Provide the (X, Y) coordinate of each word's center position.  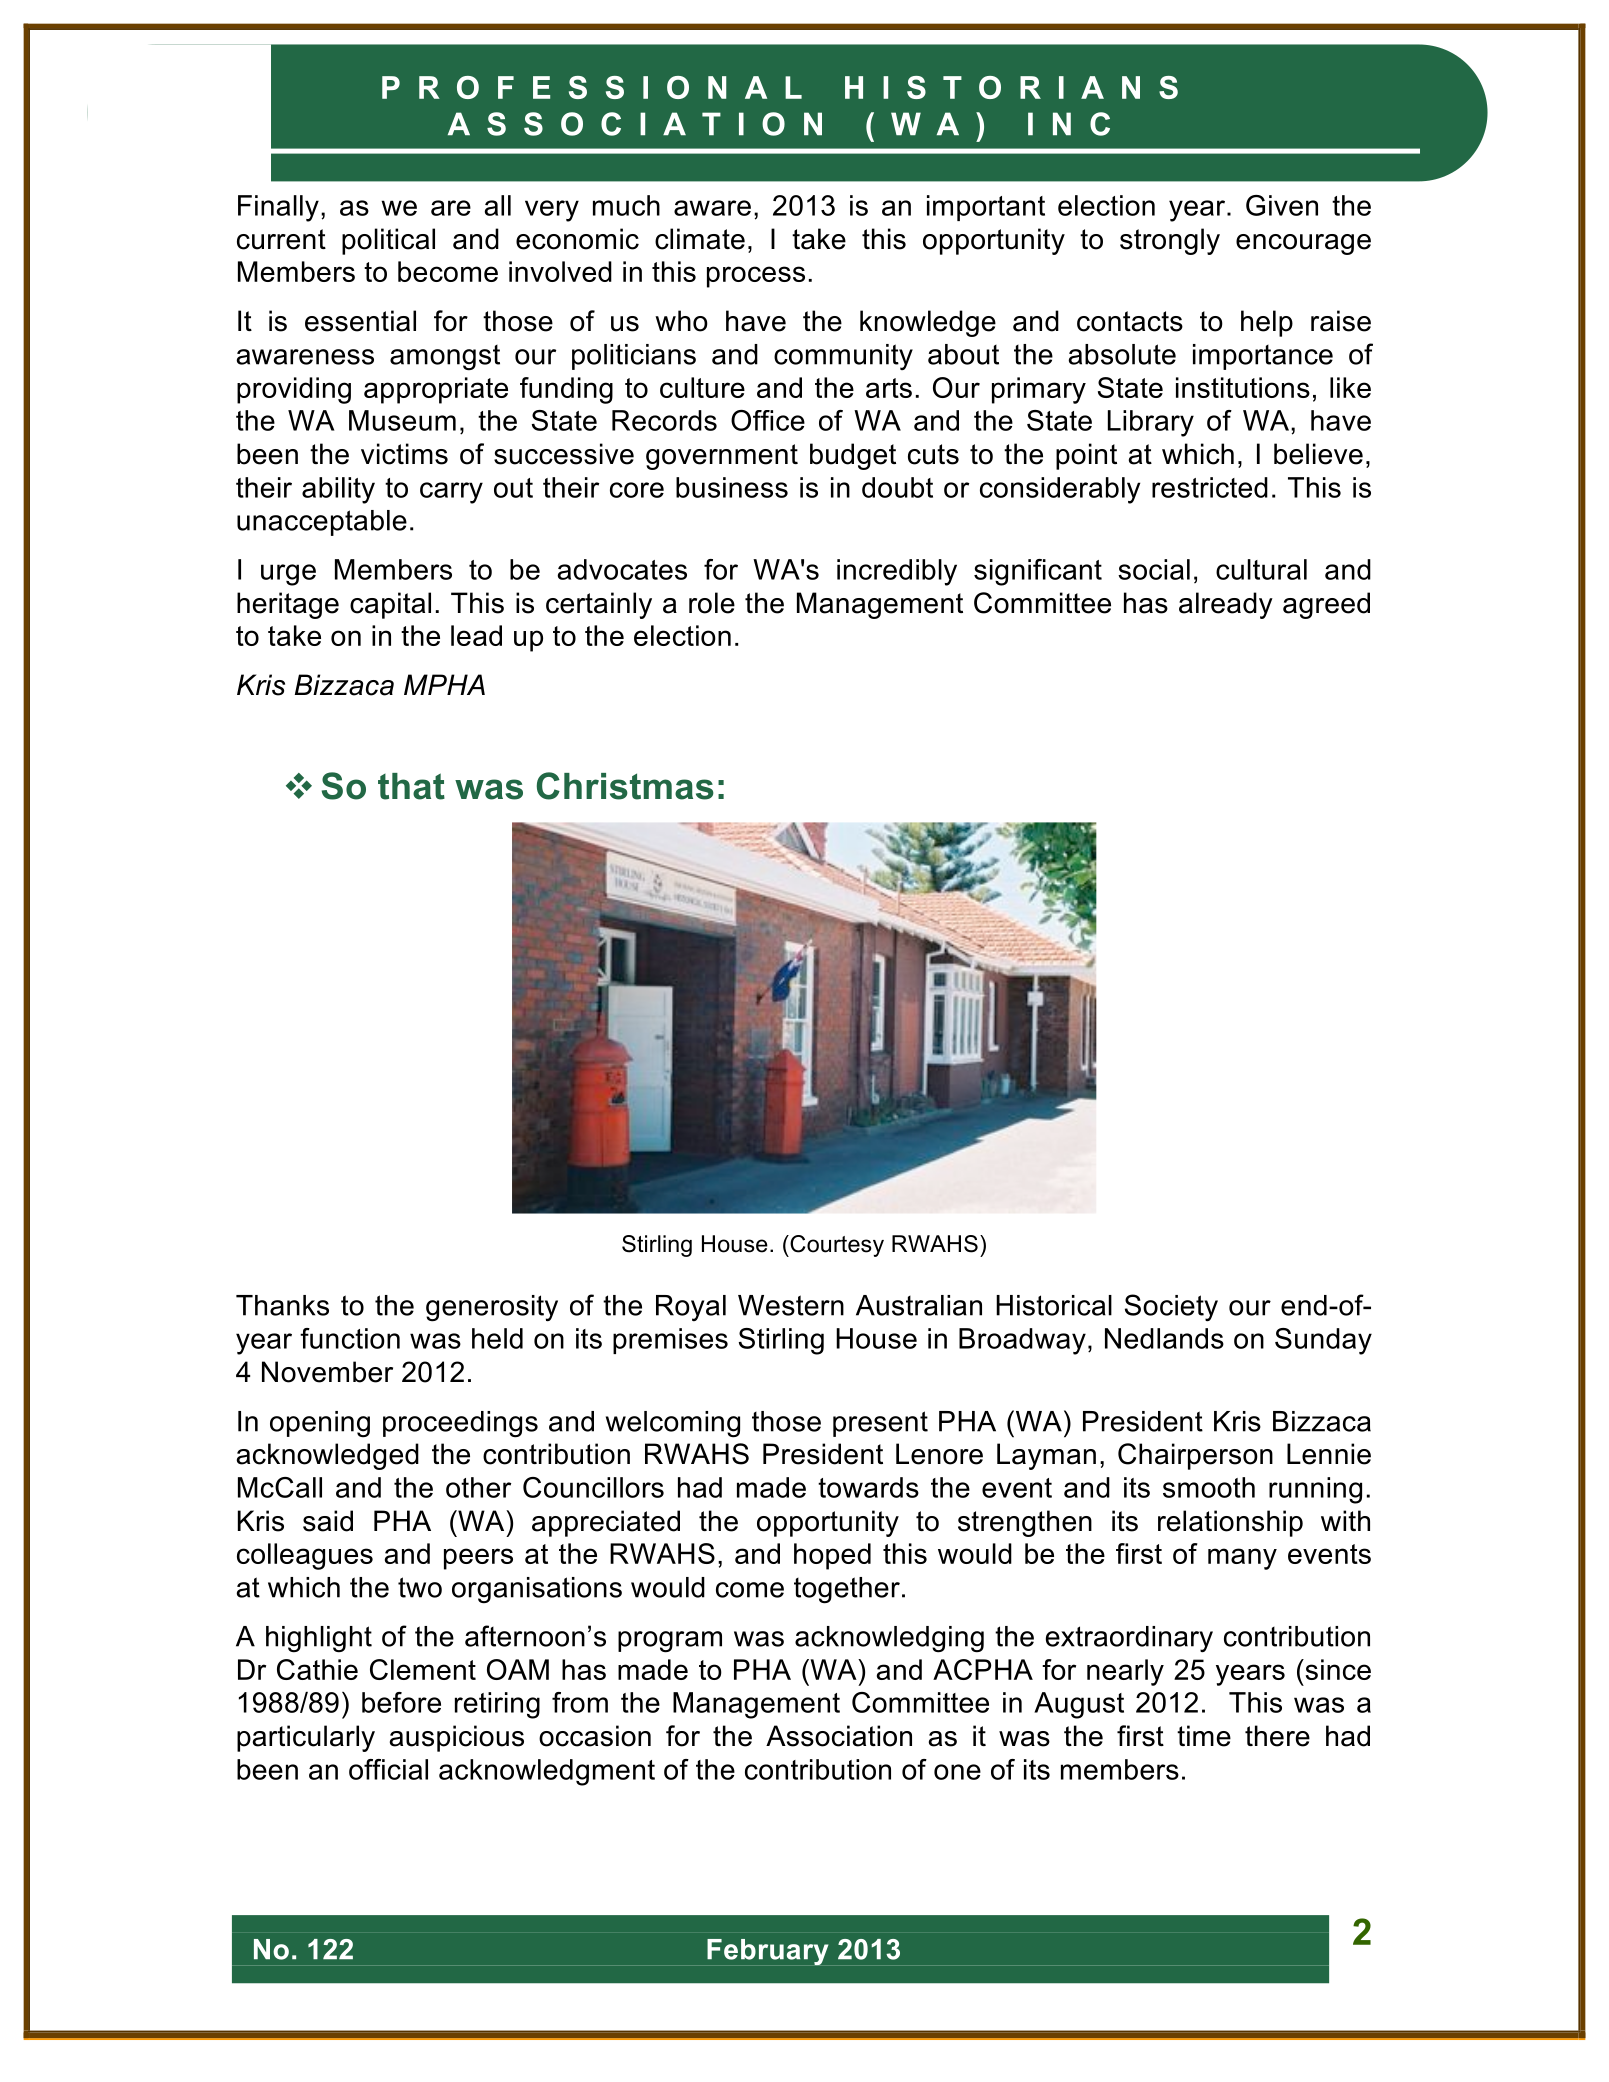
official (388, 1769)
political (388, 241)
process (756, 277)
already (1226, 605)
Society (1171, 1307)
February (767, 1952)
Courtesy (836, 1246)
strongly (1170, 241)
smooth (1209, 1487)
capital (390, 605)
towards (868, 1487)
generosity (492, 1308)
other (478, 1487)
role (712, 603)
